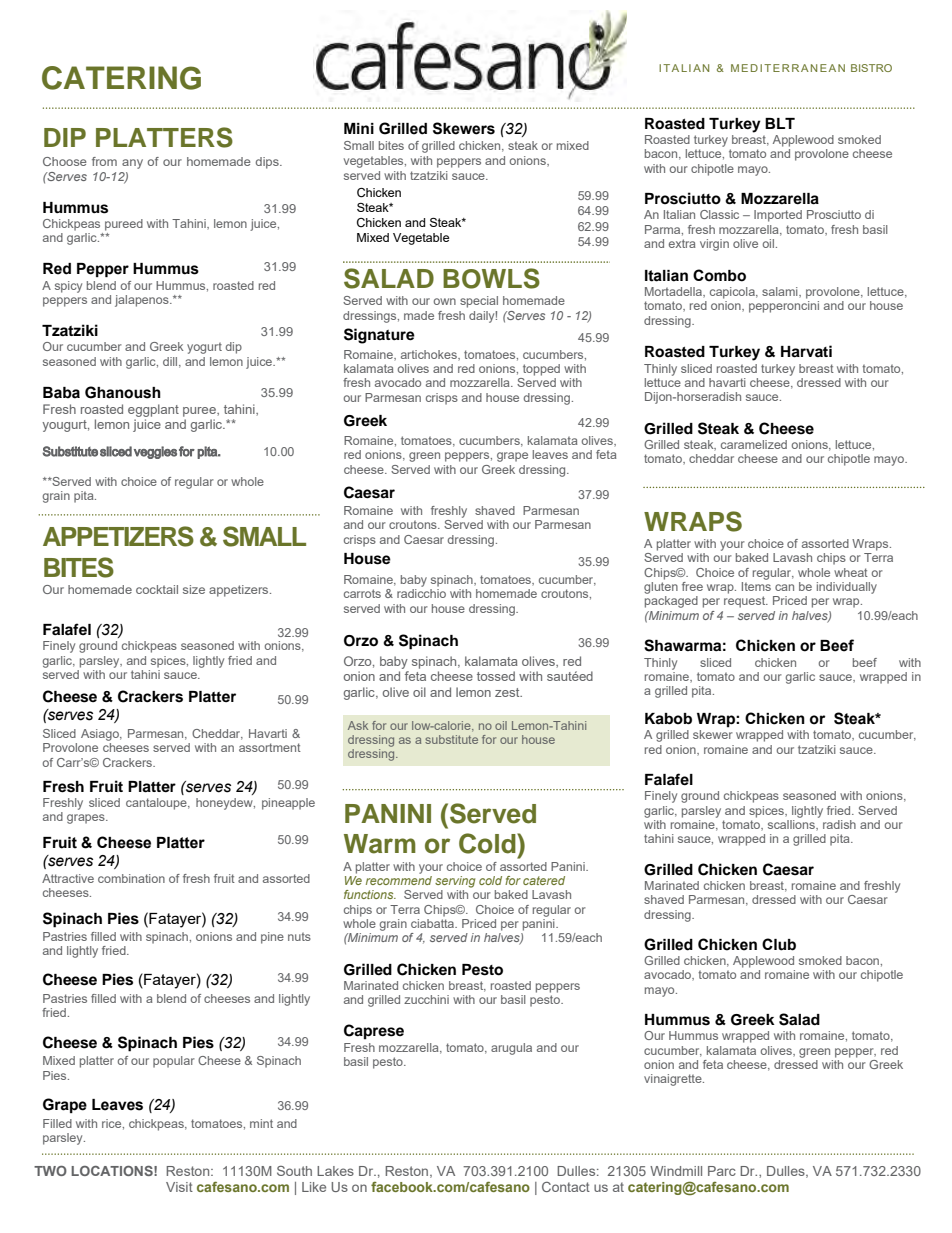 Image resolution: width=952 pixels, height=1233 pixels. Describe the element at coordinates (132, 164) in the screenshot. I see `any` at that location.
